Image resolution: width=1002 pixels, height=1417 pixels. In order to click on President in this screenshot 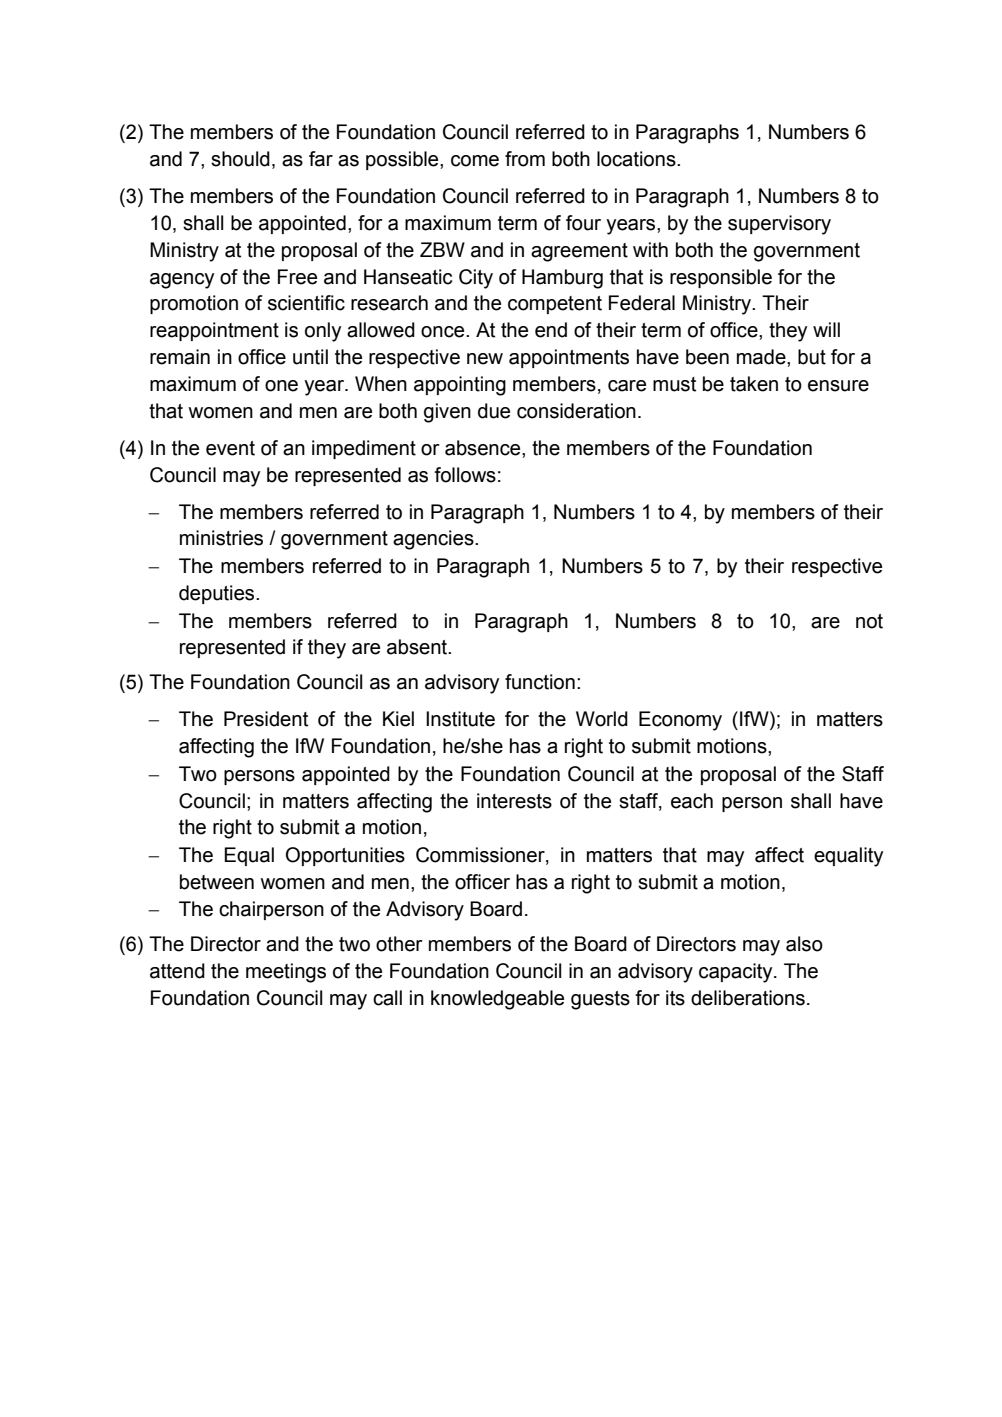, I will do `click(266, 719)`.
